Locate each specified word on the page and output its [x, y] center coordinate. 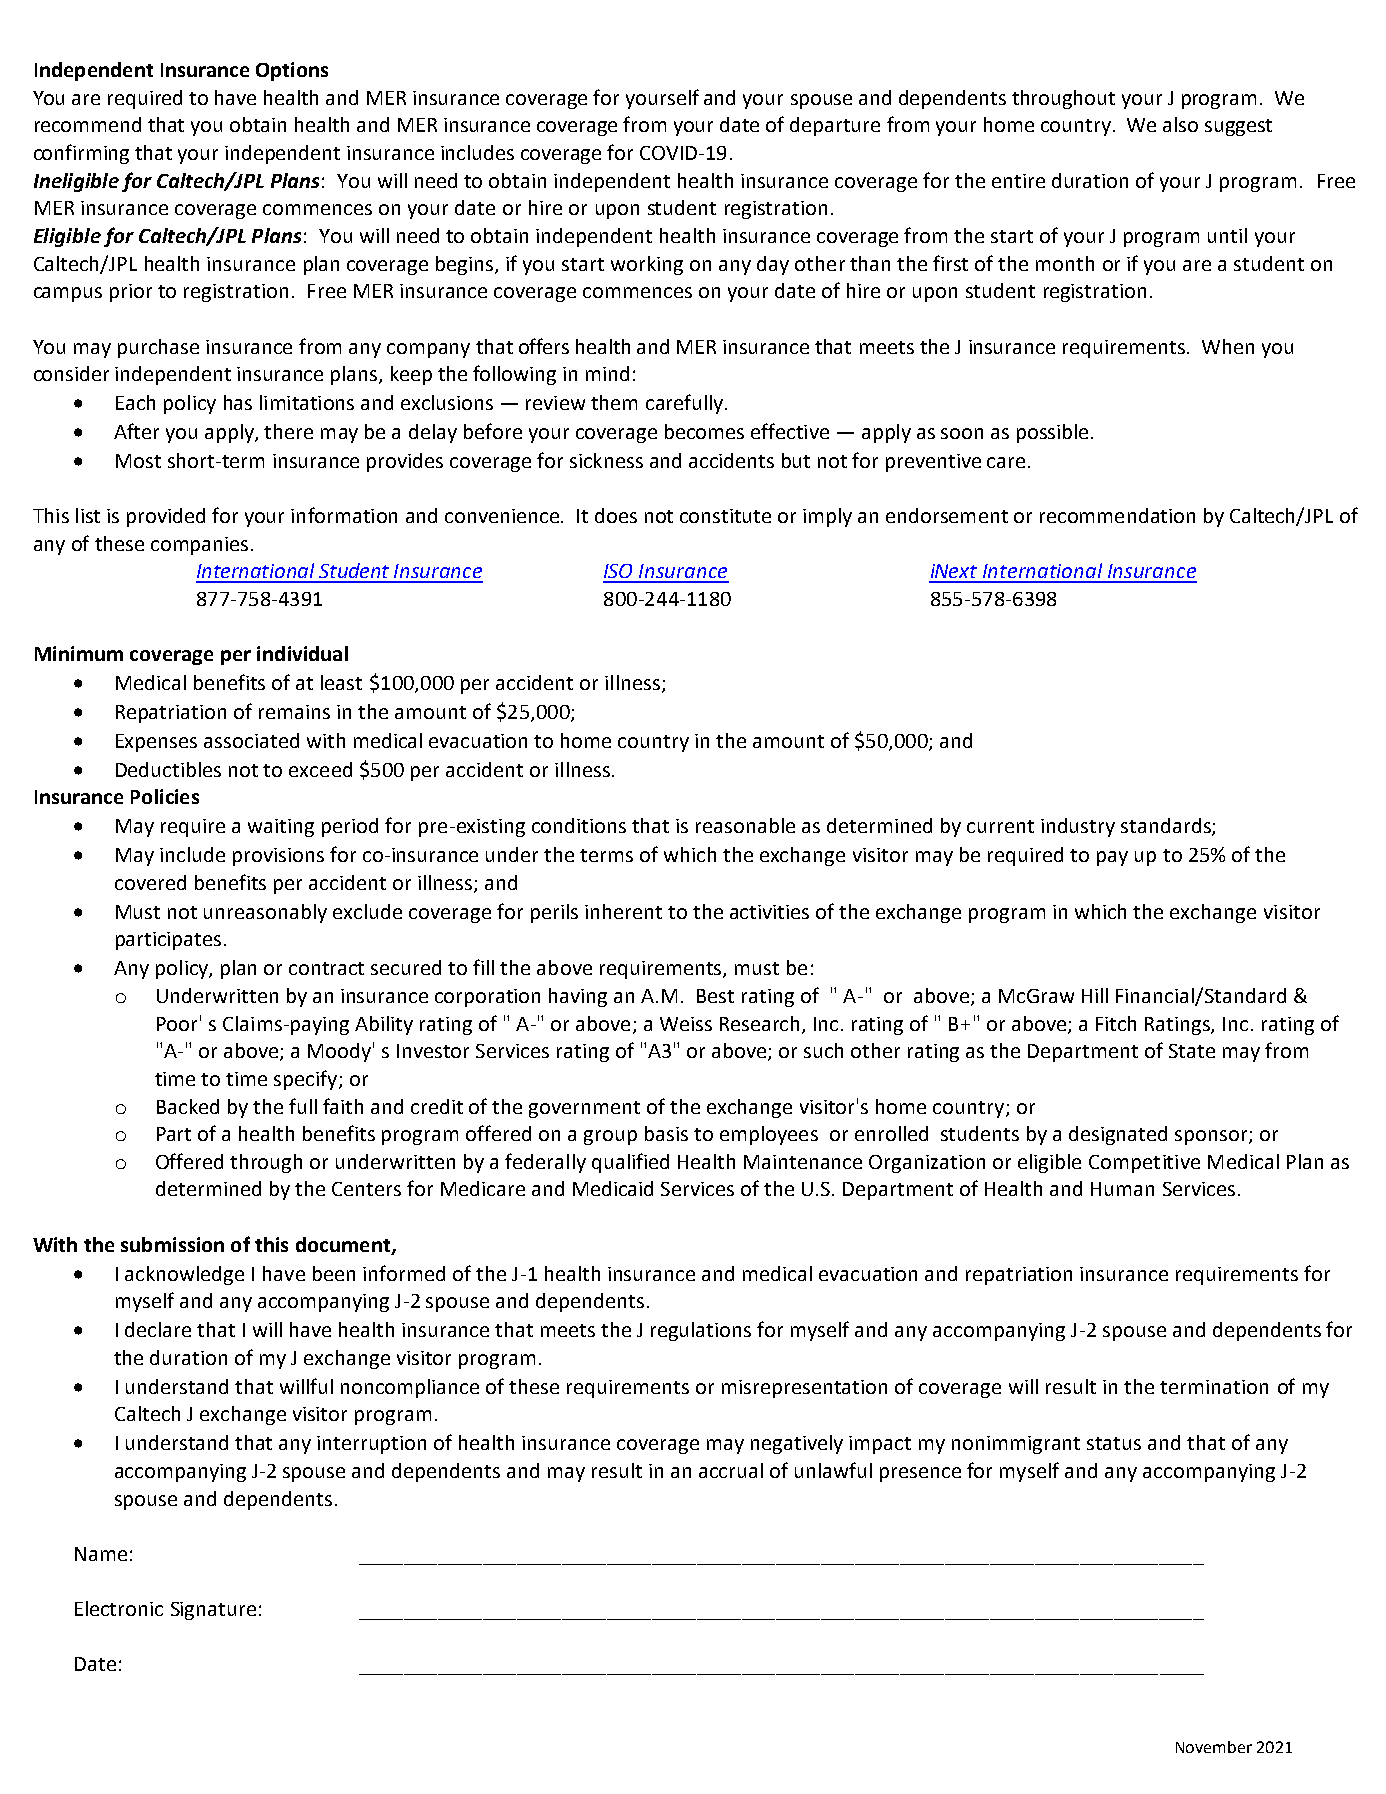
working [647, 265]
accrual [731, 1470]
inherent [623, 911]
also [1180, 124]
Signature [213, 1611]
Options [292, 71]
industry [1078, 827]
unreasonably [265, 913]
